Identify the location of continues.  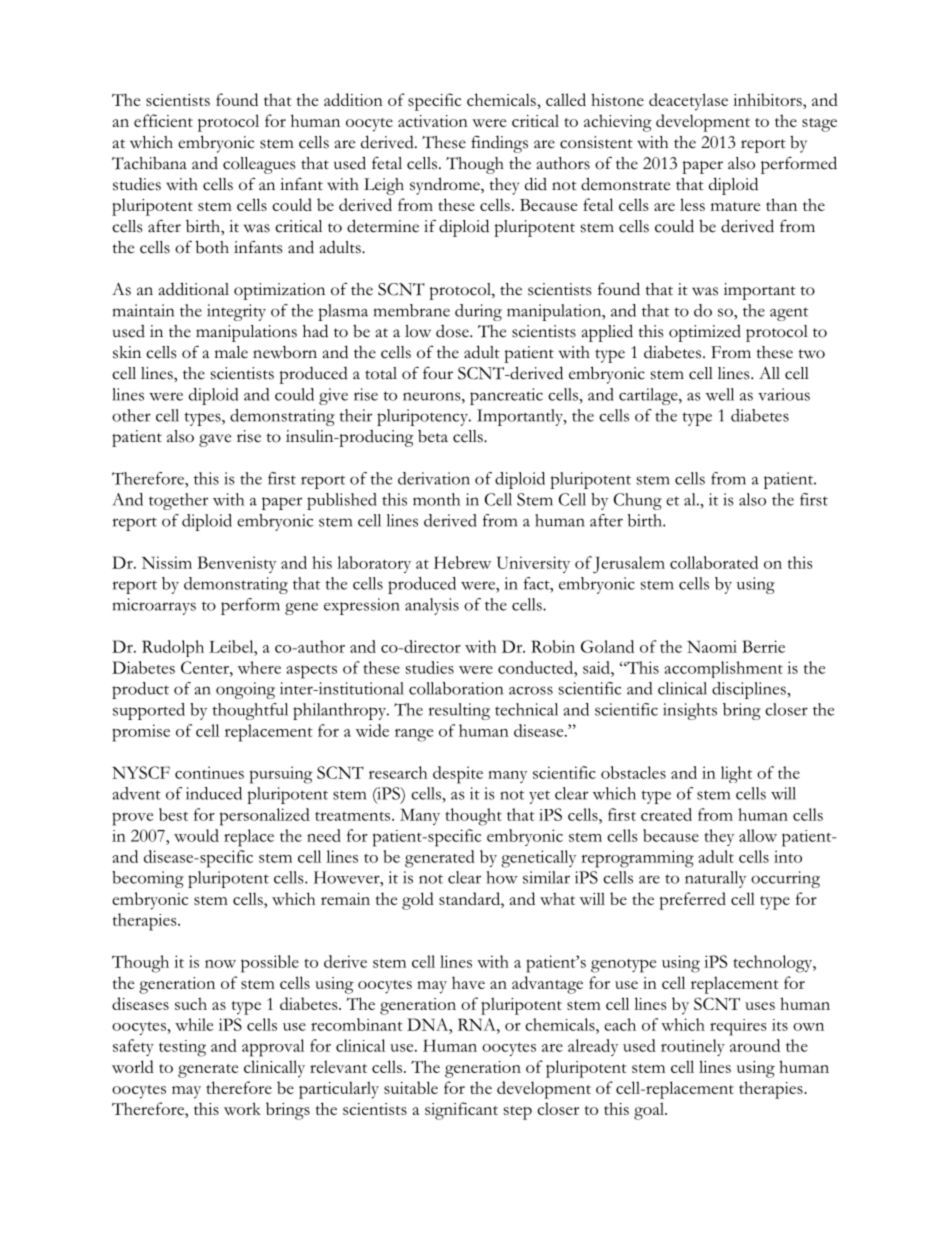
(209, 772).
